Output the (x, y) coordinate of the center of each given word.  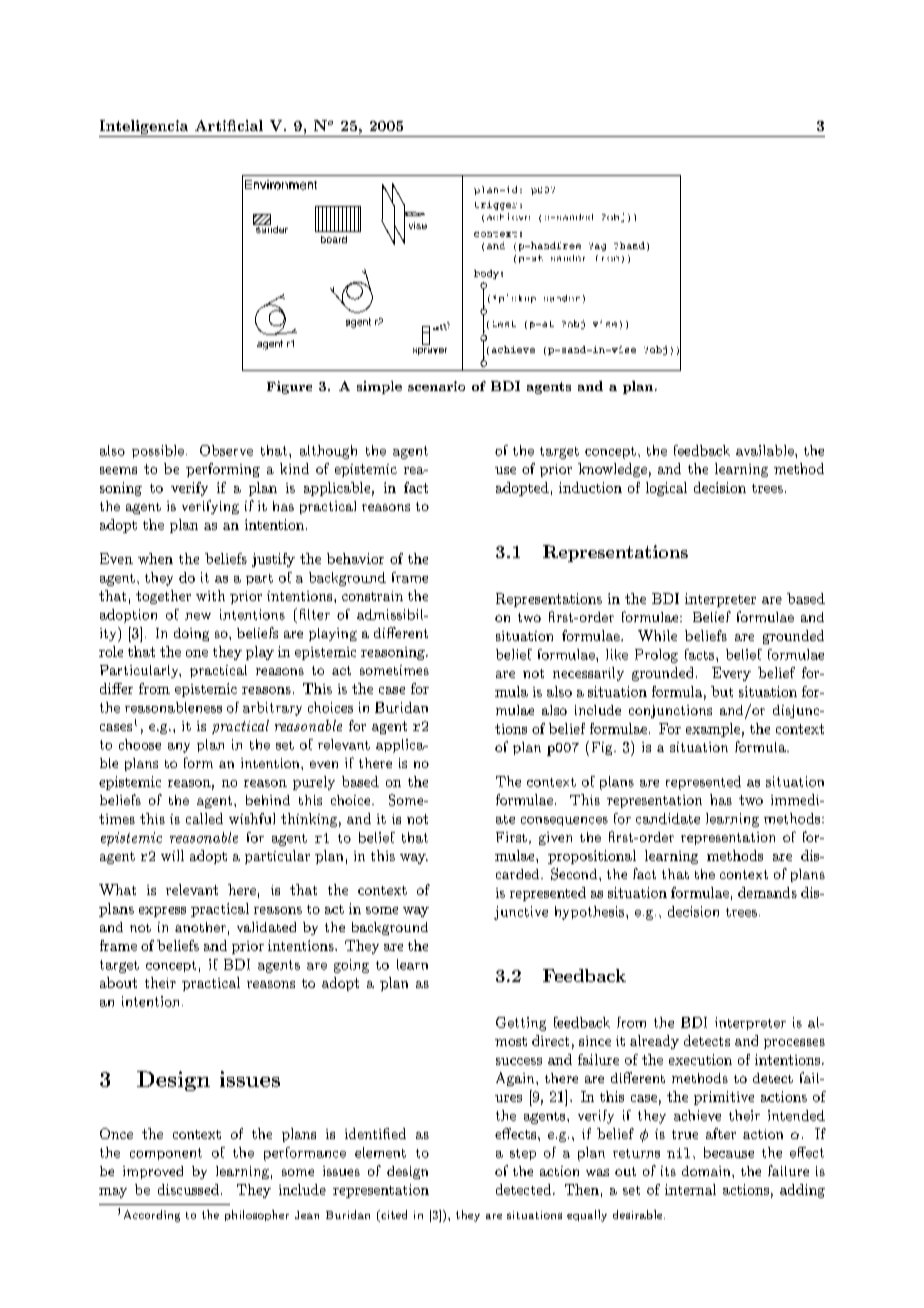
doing (191, 634)
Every (731, 674)
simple (379, 387)
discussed (188, 1189)
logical (666, 489)
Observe (226, 450)
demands (767, 892)
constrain (372, 596)
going (351, 966)
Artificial (229, 125)
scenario (436, 386)
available (766, 450)
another (200, 927)
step (523, 1154)
